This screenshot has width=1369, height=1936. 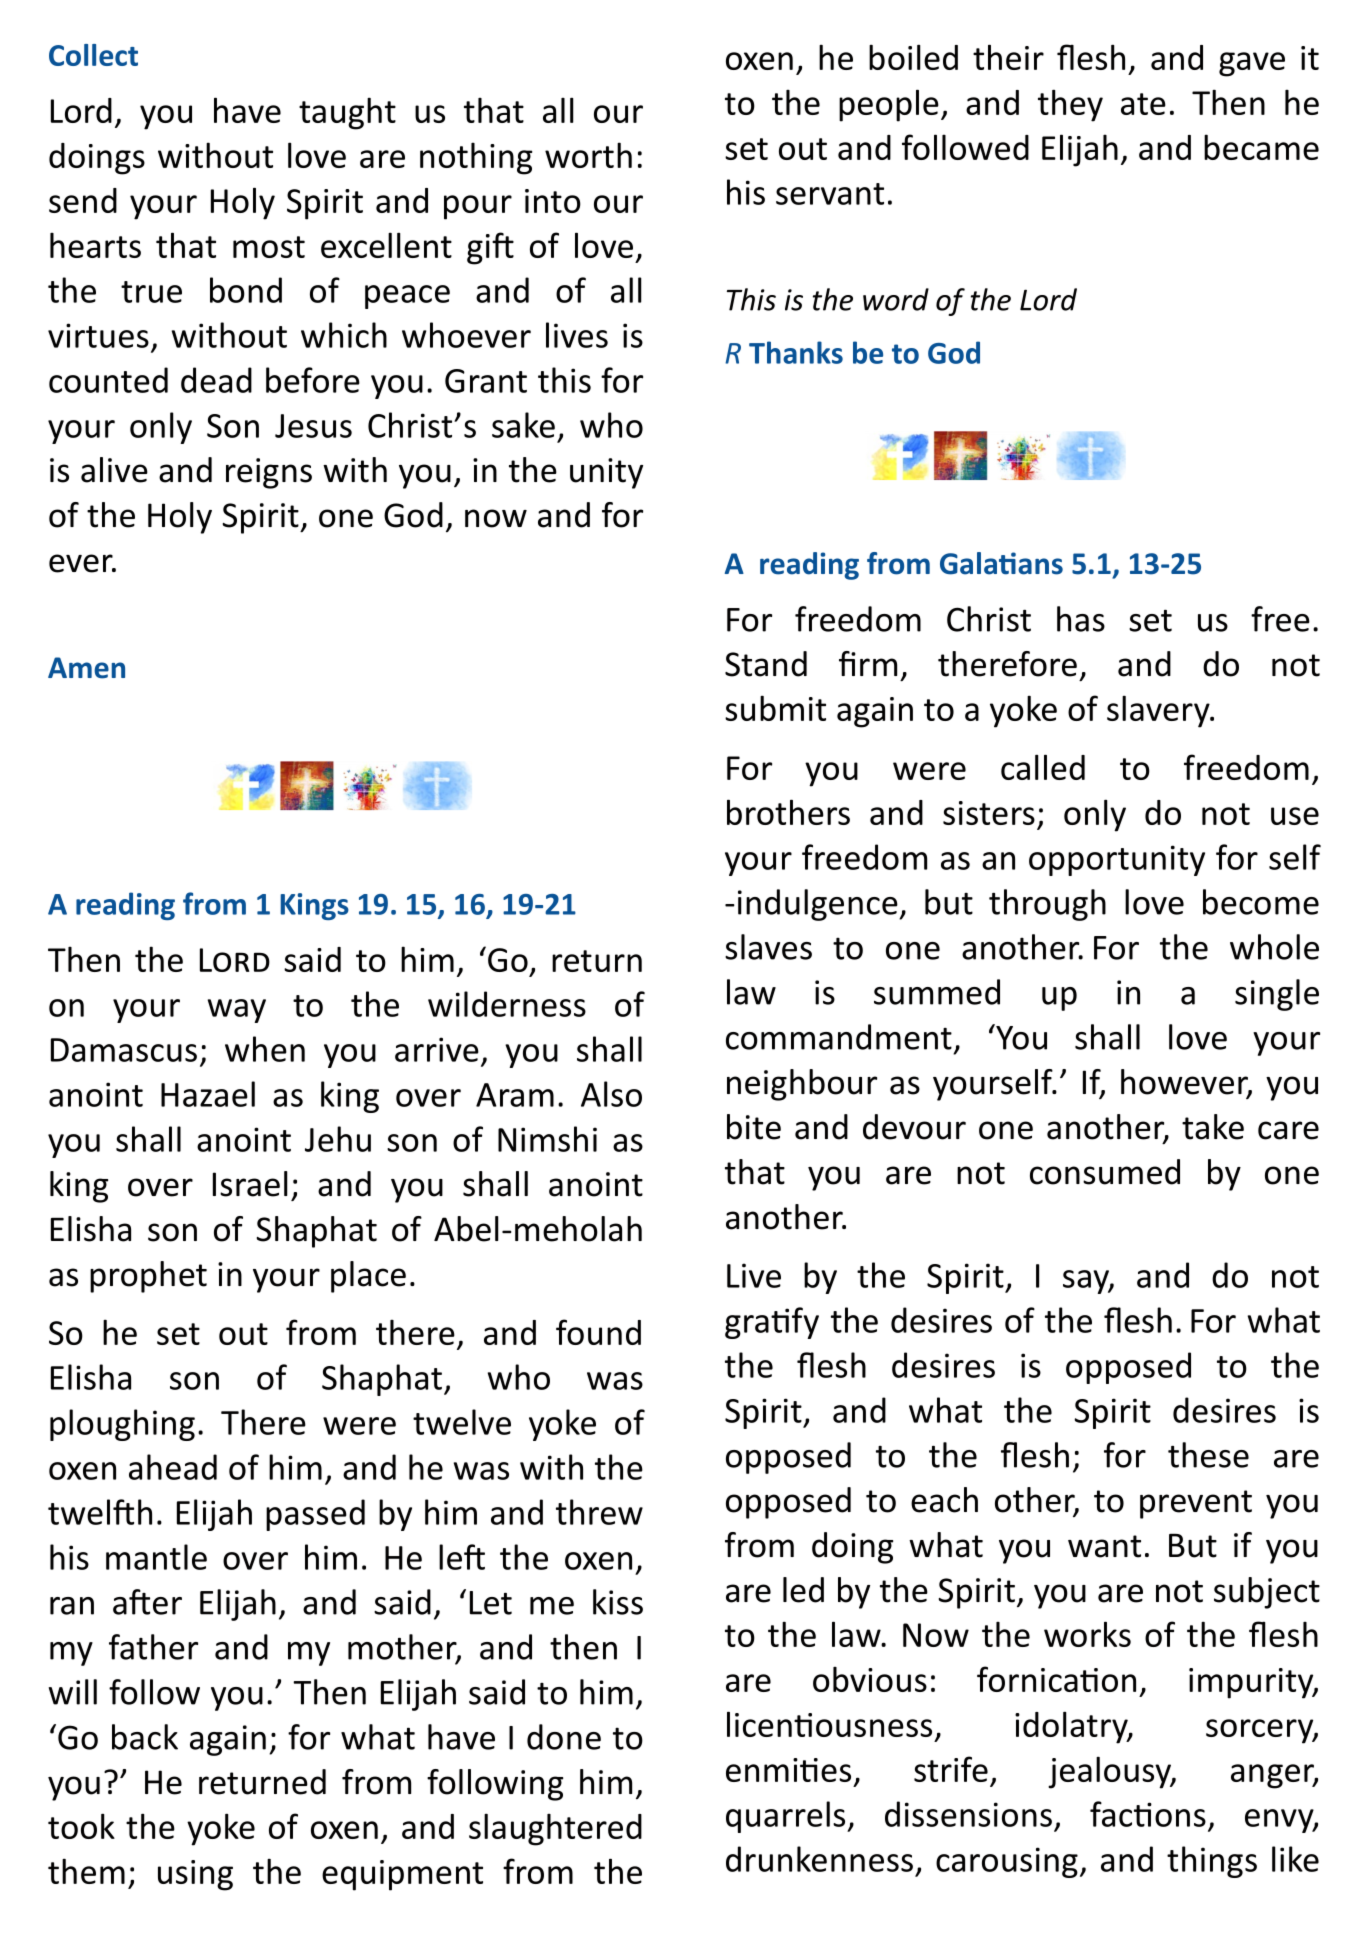 I want to click on taught, so click(x=347, y=113).
